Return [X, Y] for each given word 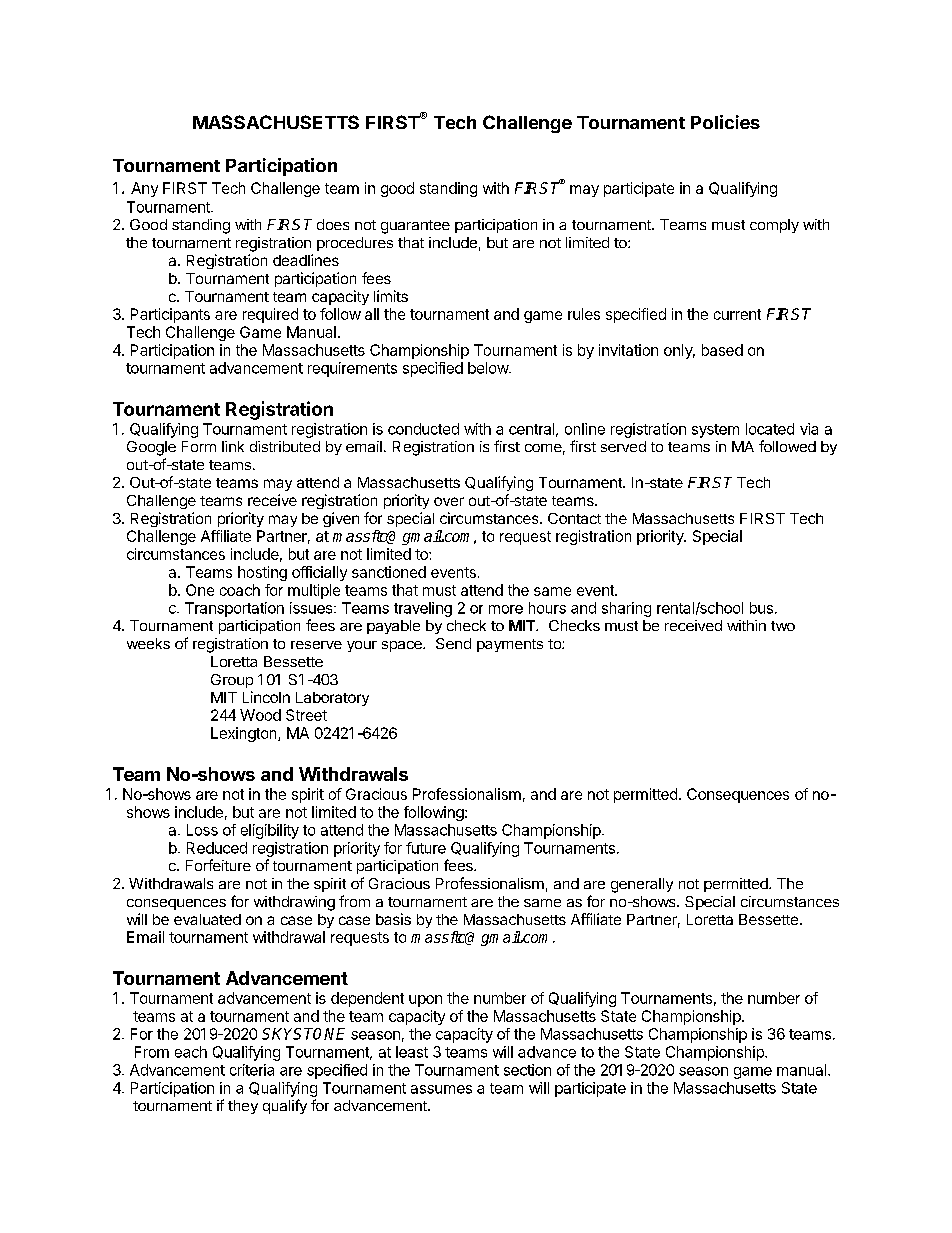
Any [144, 189]
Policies [725, 122]
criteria [252, 1070]
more [506, 609]
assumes [441, 1089]
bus [761, 608]
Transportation [234, 609]
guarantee [415, 227]
